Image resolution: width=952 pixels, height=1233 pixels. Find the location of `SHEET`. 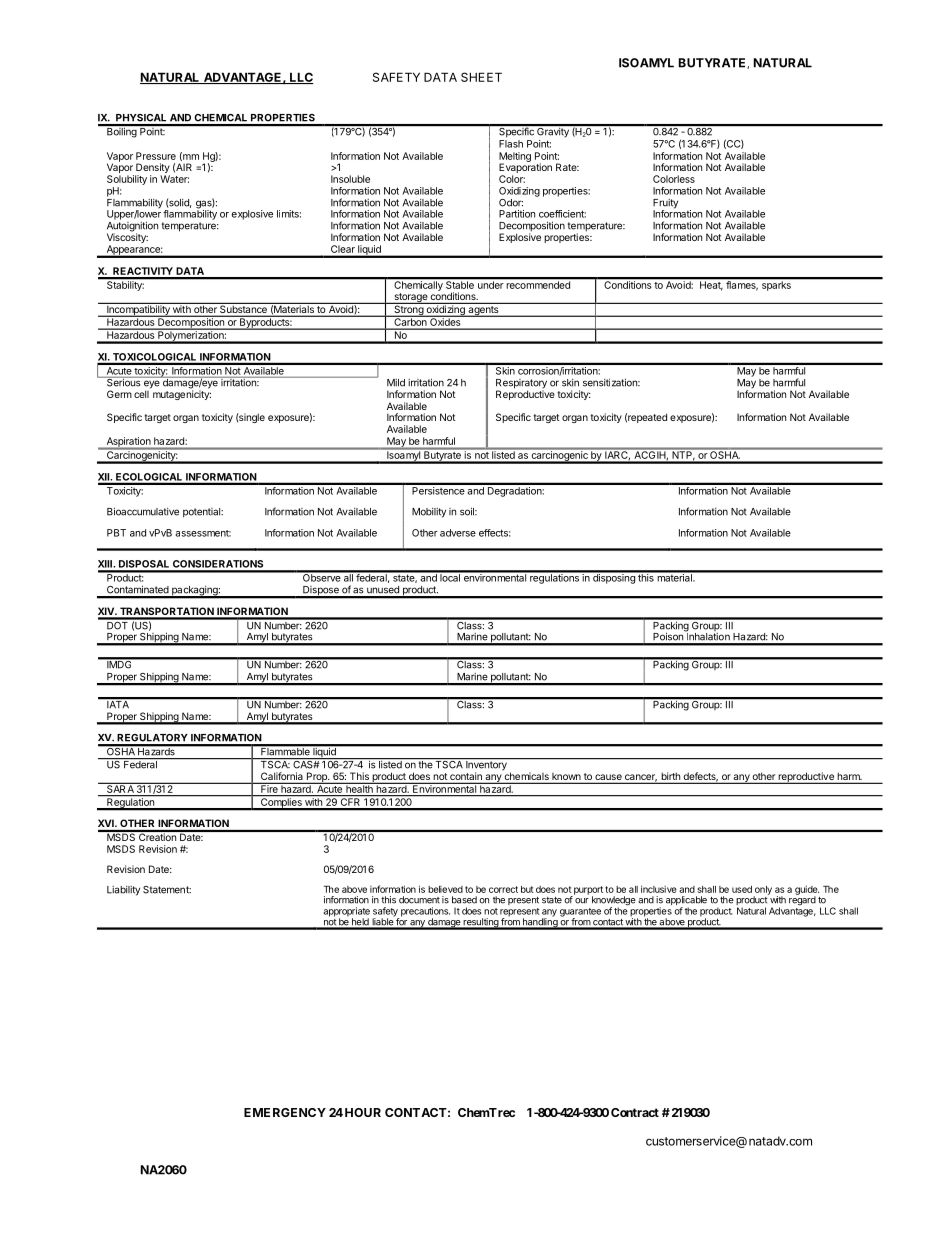

SHEET is located at coordinates (481, 77).
